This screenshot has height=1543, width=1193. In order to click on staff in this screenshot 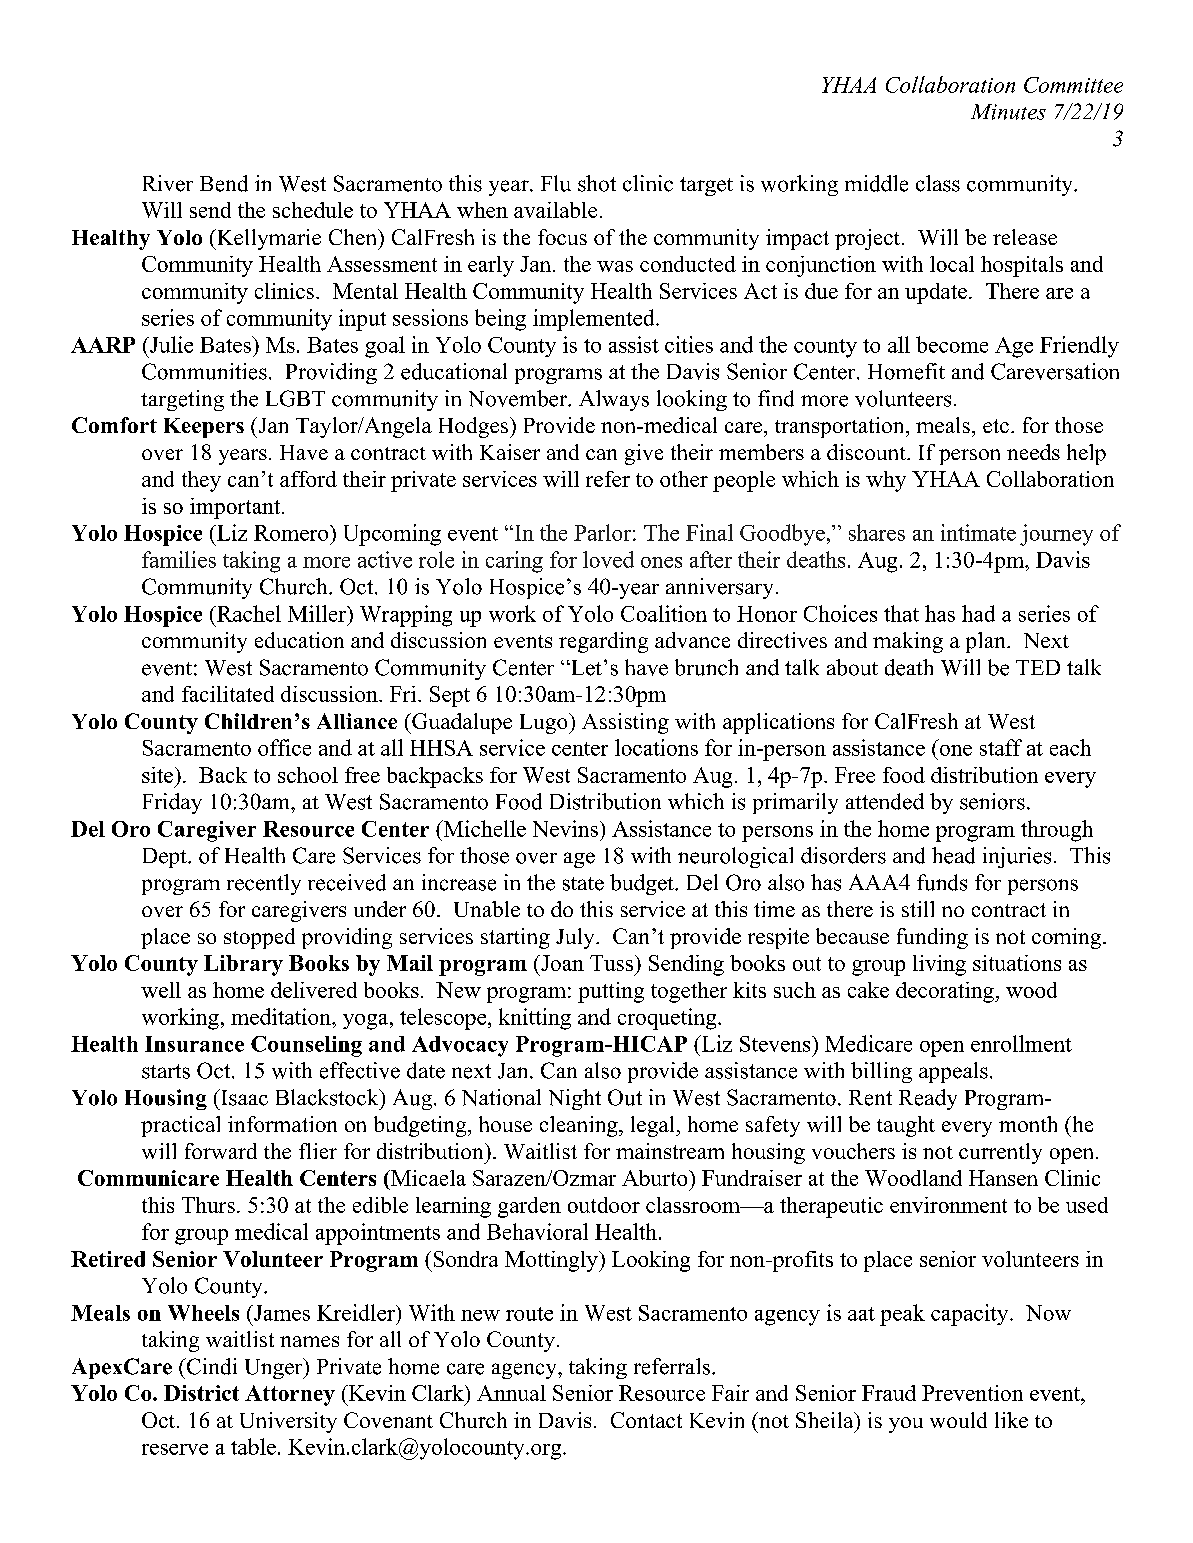, I will do `click(1001, 747)`.
